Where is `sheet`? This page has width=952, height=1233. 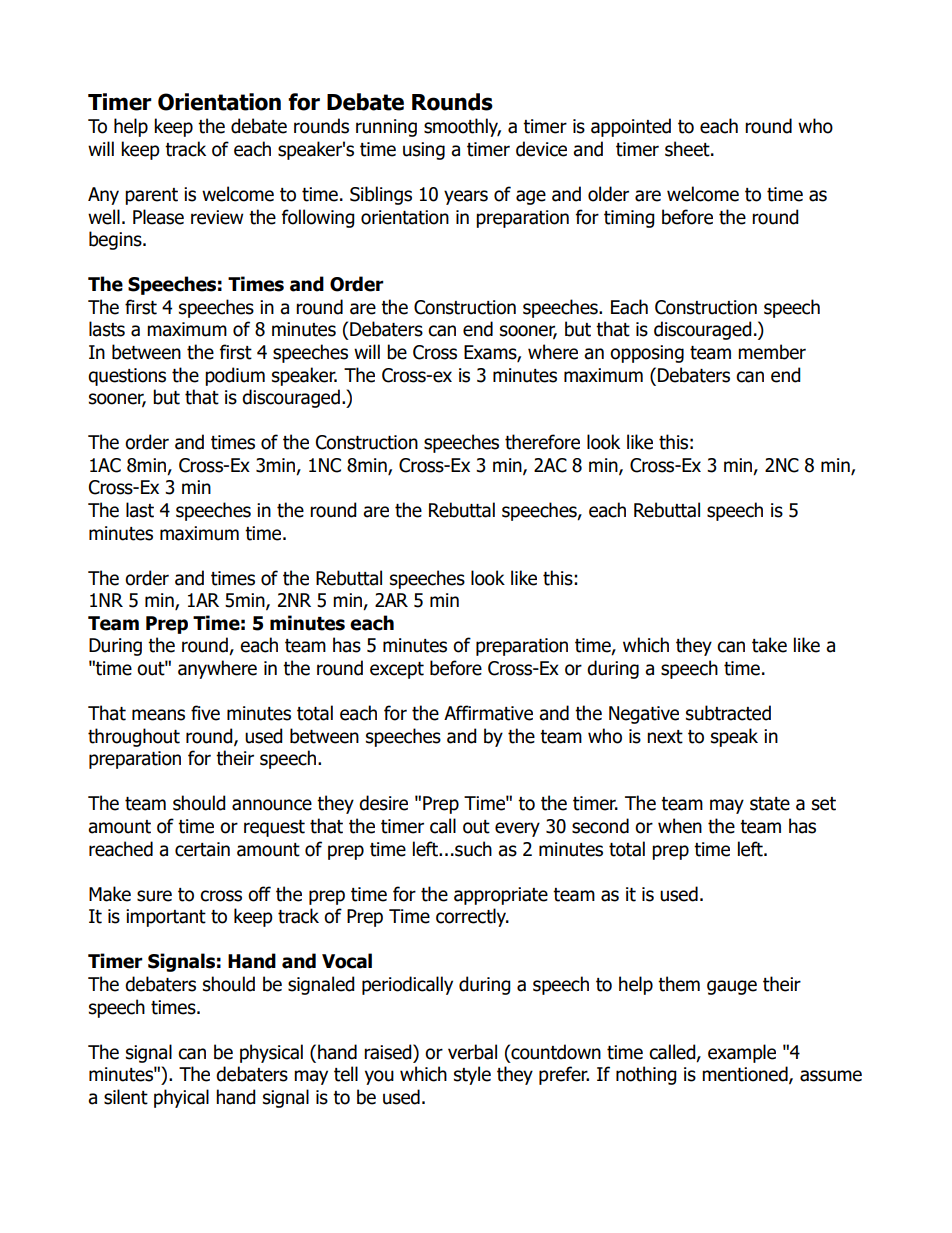
sheet is located at coordinates (688, 149).
